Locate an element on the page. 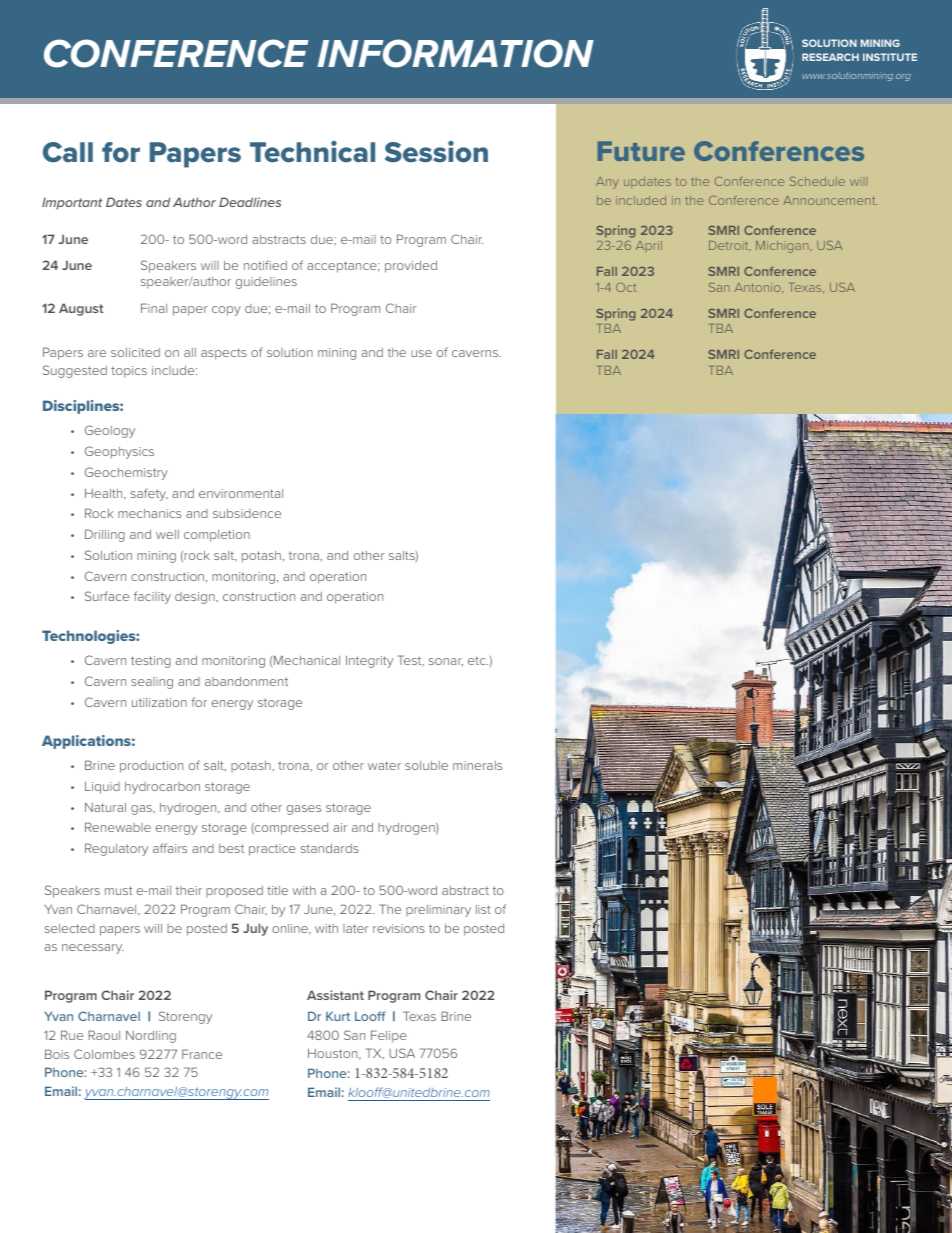  Felipe is located at coordinates (389, 1036).
